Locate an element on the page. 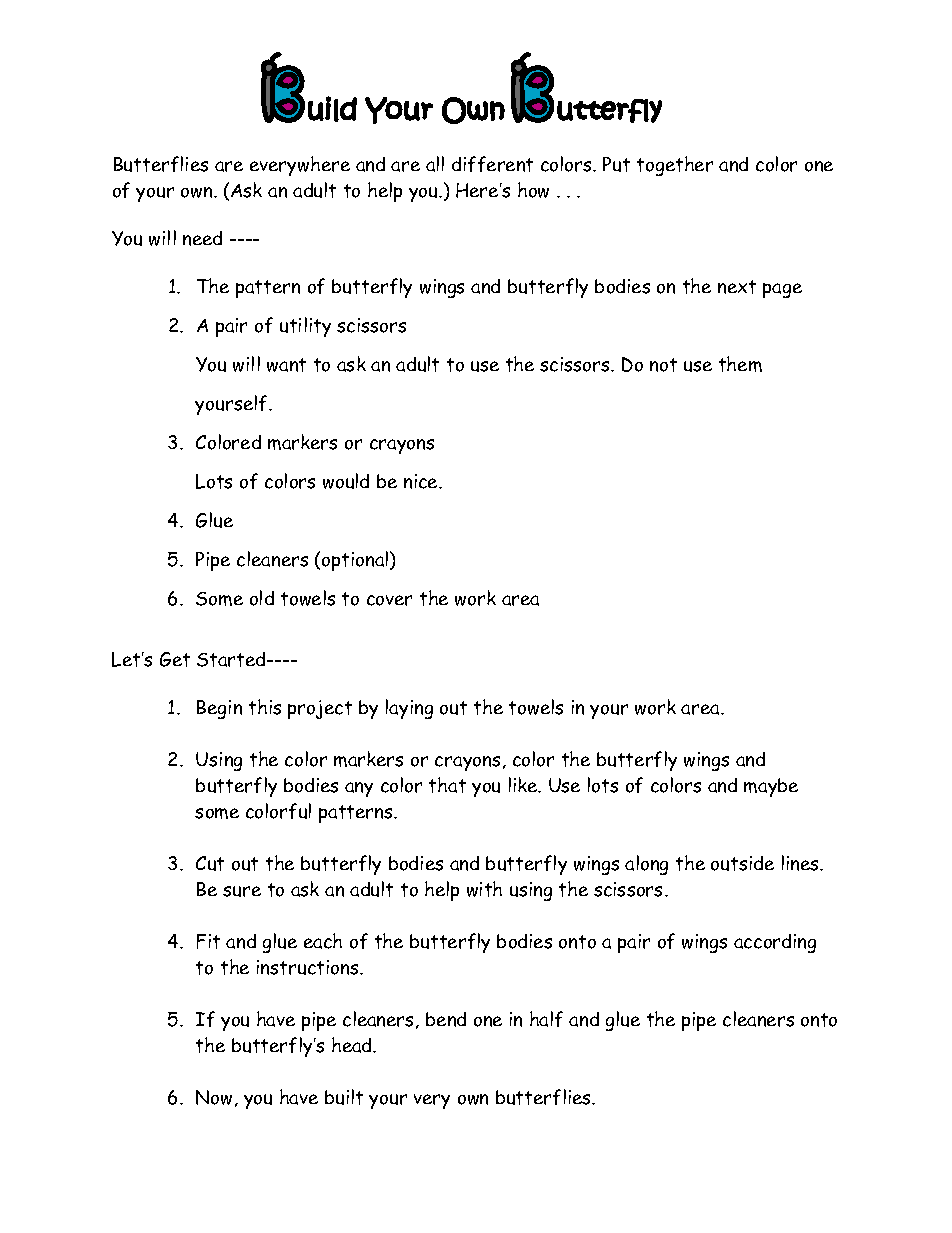 The width and height of the image is (952, 1233). them is located at coordinates (740, 364).
